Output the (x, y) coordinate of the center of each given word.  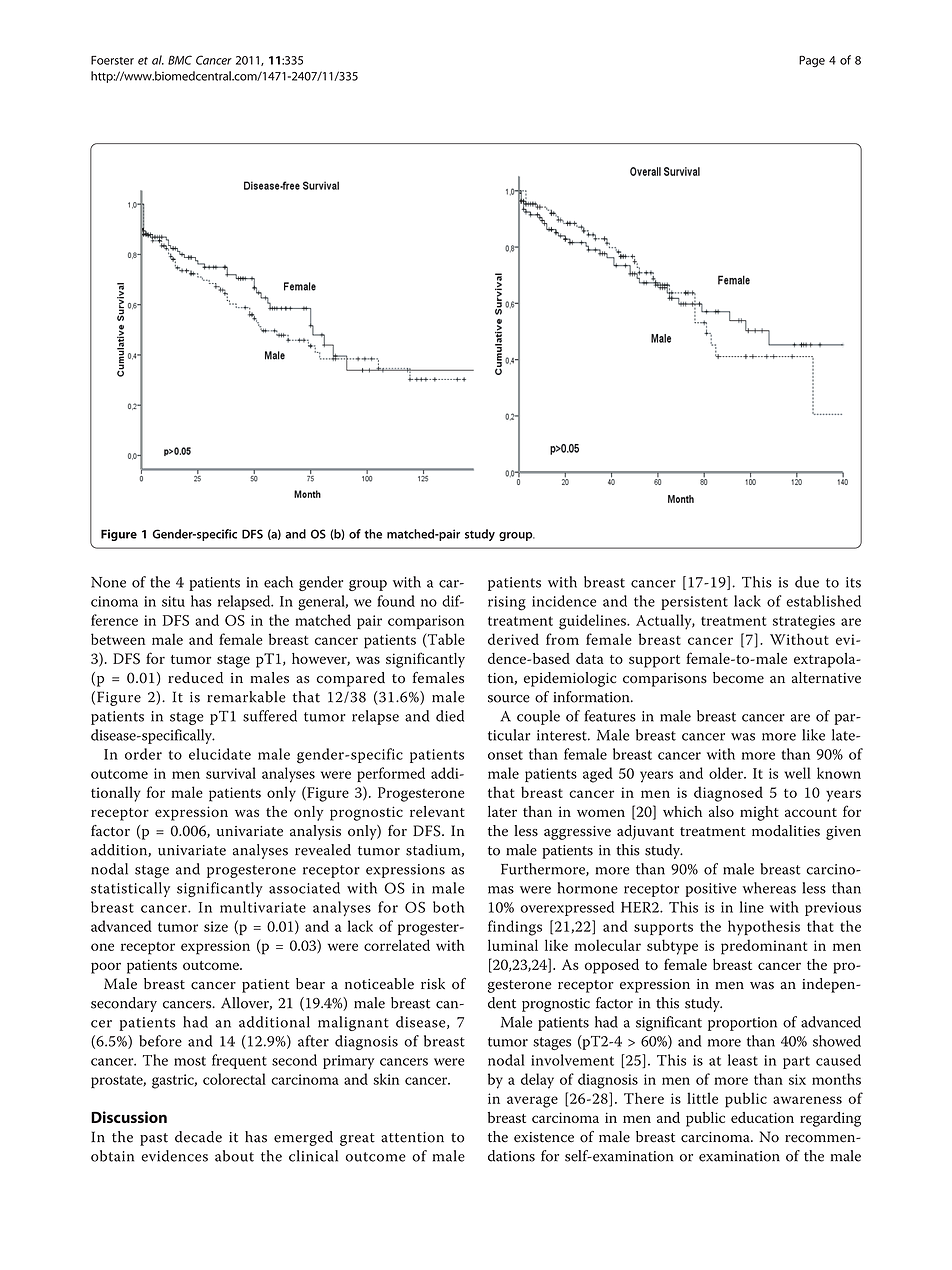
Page (812, 61)
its (853, 582)
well (797, 773)
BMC (180, 60)
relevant (437, 811)
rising (507, 603)
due (807, 582)
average (532, 1102)
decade (198, 1137)
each (278, 582)
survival (231, 773)
